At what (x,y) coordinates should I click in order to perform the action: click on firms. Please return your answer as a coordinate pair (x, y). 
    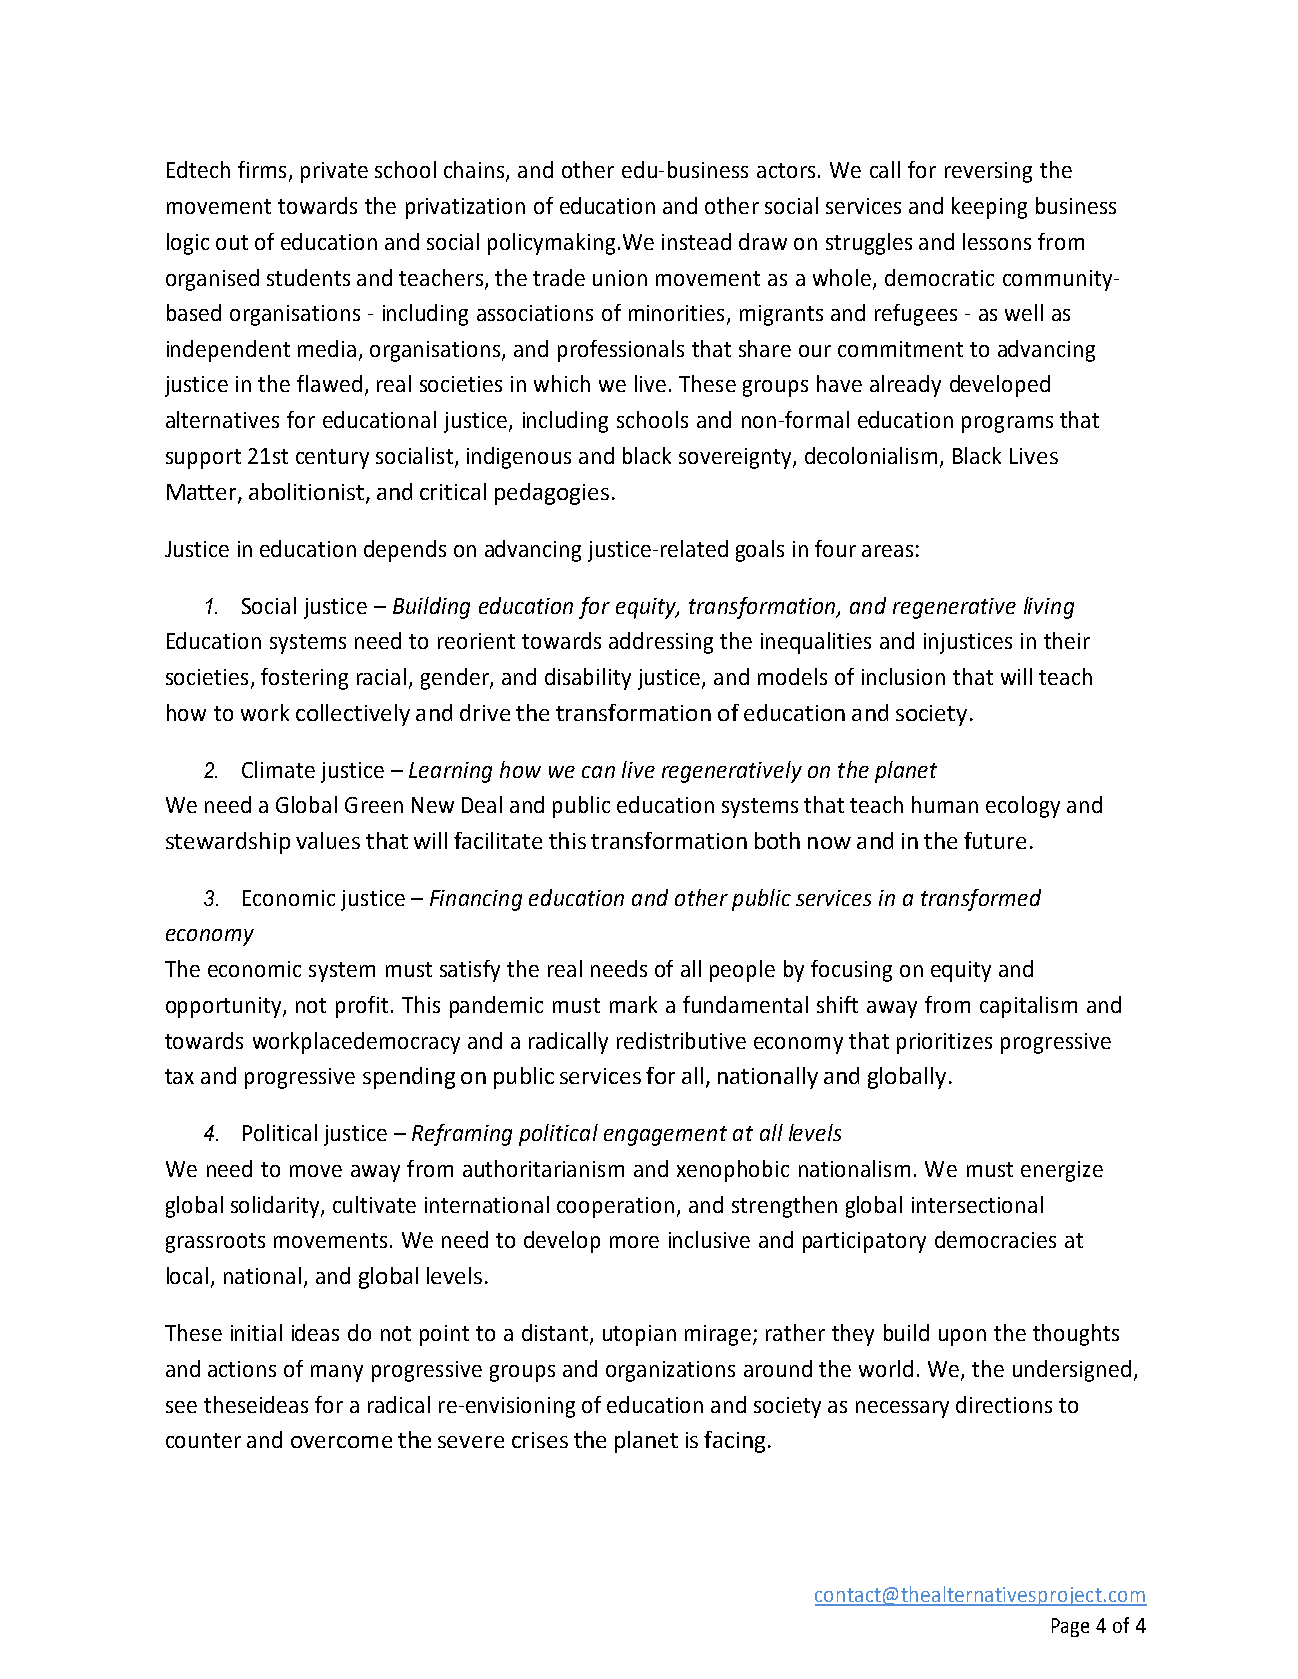
    Looking at the image, I should click on (262, 169).
